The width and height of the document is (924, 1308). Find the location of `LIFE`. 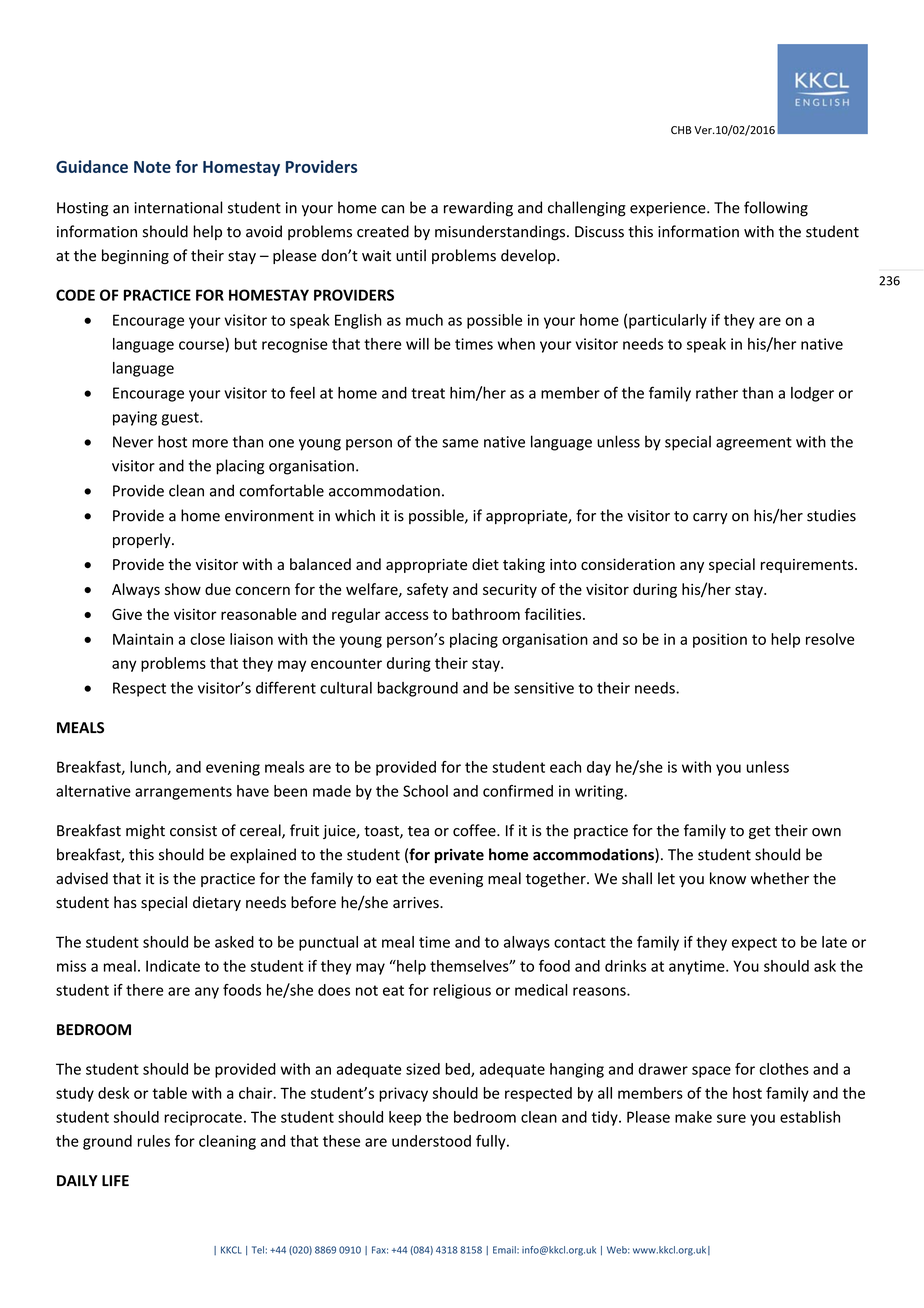

LIFE is located at coordinates (115, 1180).
